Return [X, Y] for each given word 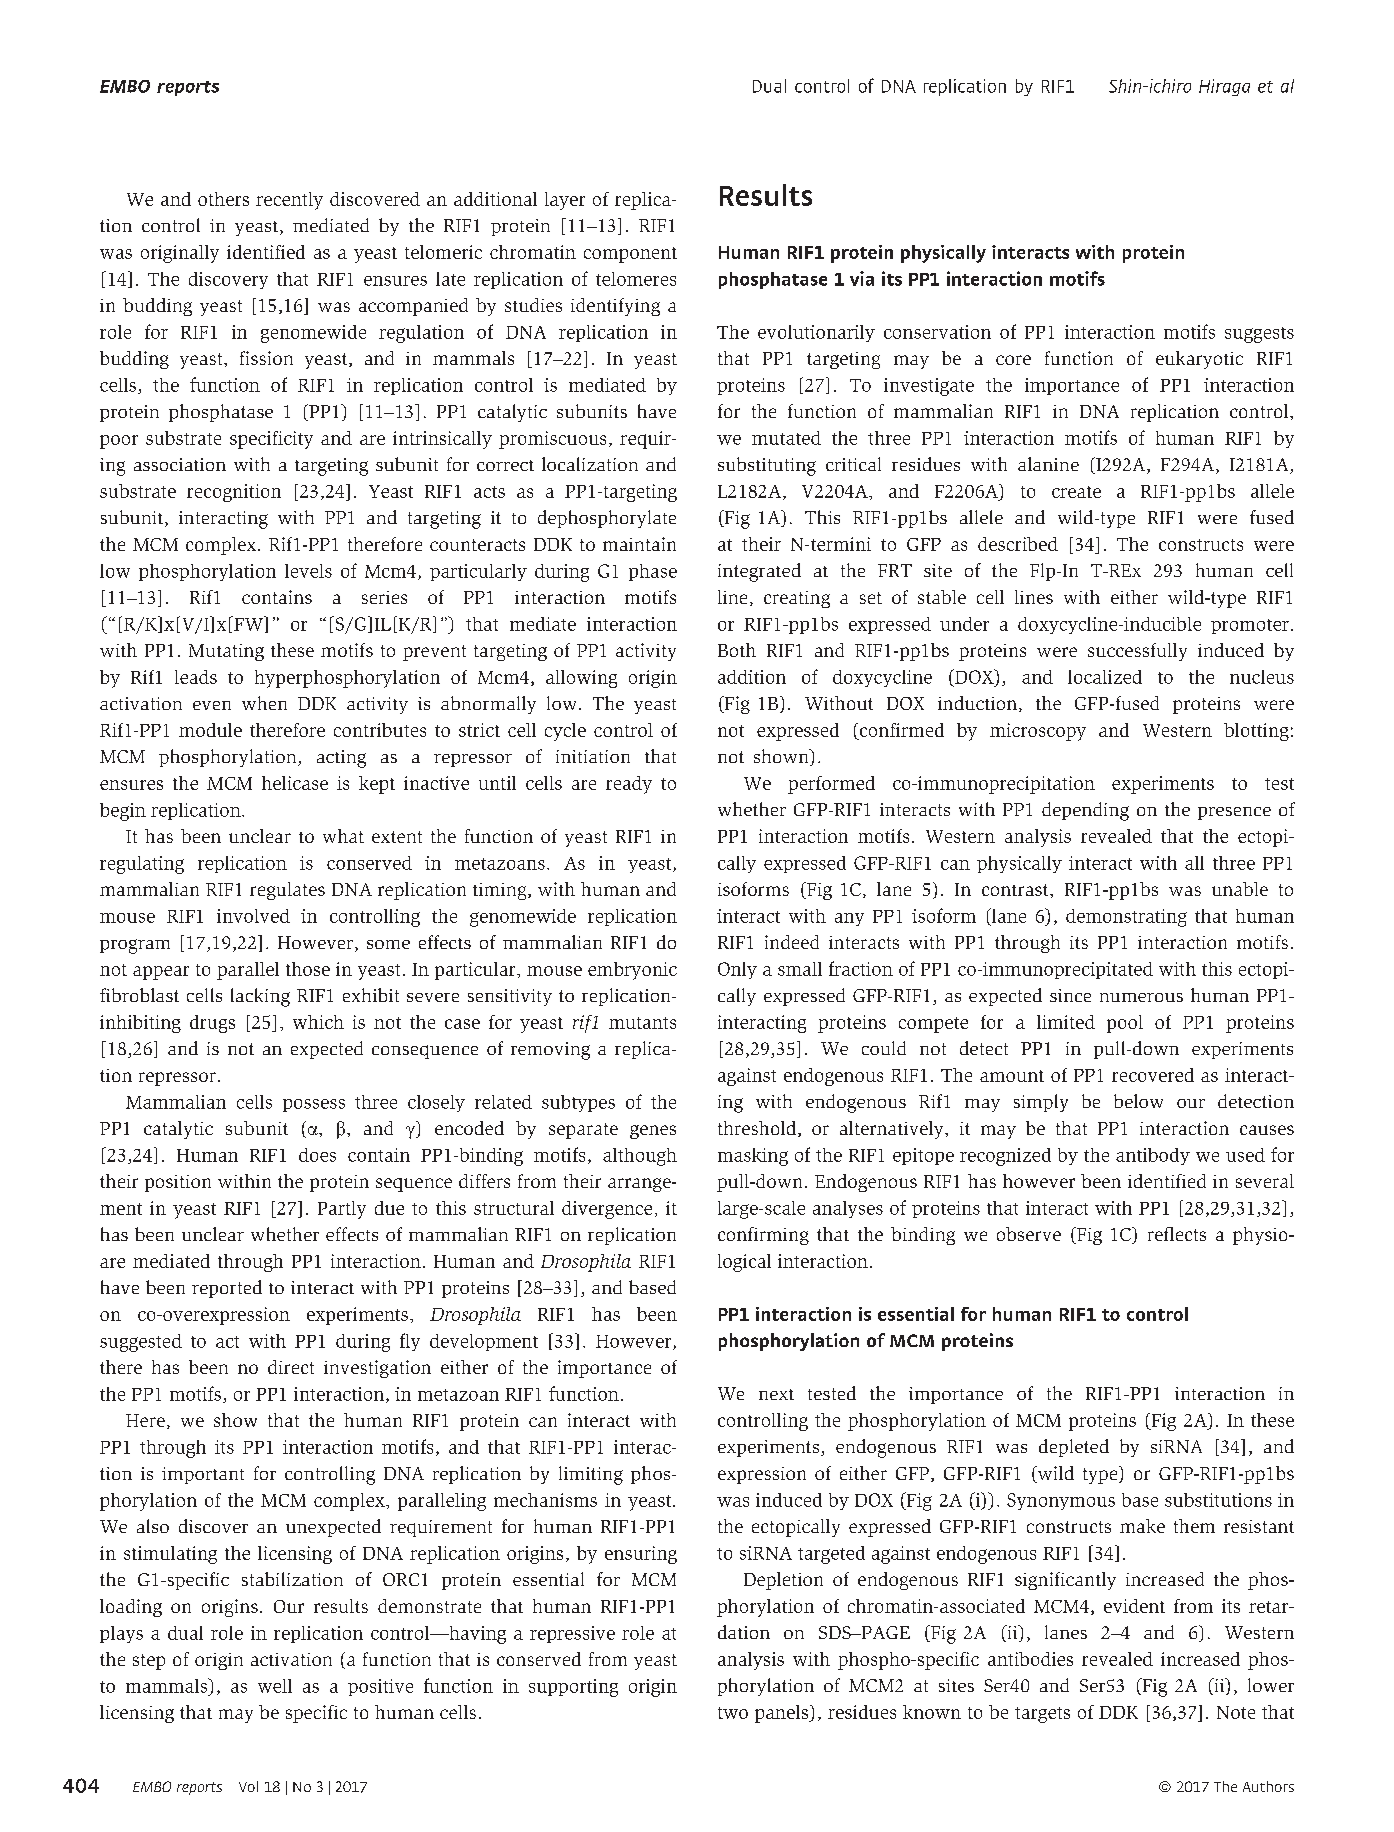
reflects [1177, 1234]
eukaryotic [1199, 360]
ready [629, 785]
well [275, 1686]
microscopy [1038, 732]
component [630, 255]
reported [227, 1289]
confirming [763, 1236]
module [210, 730]
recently [289, 201]
